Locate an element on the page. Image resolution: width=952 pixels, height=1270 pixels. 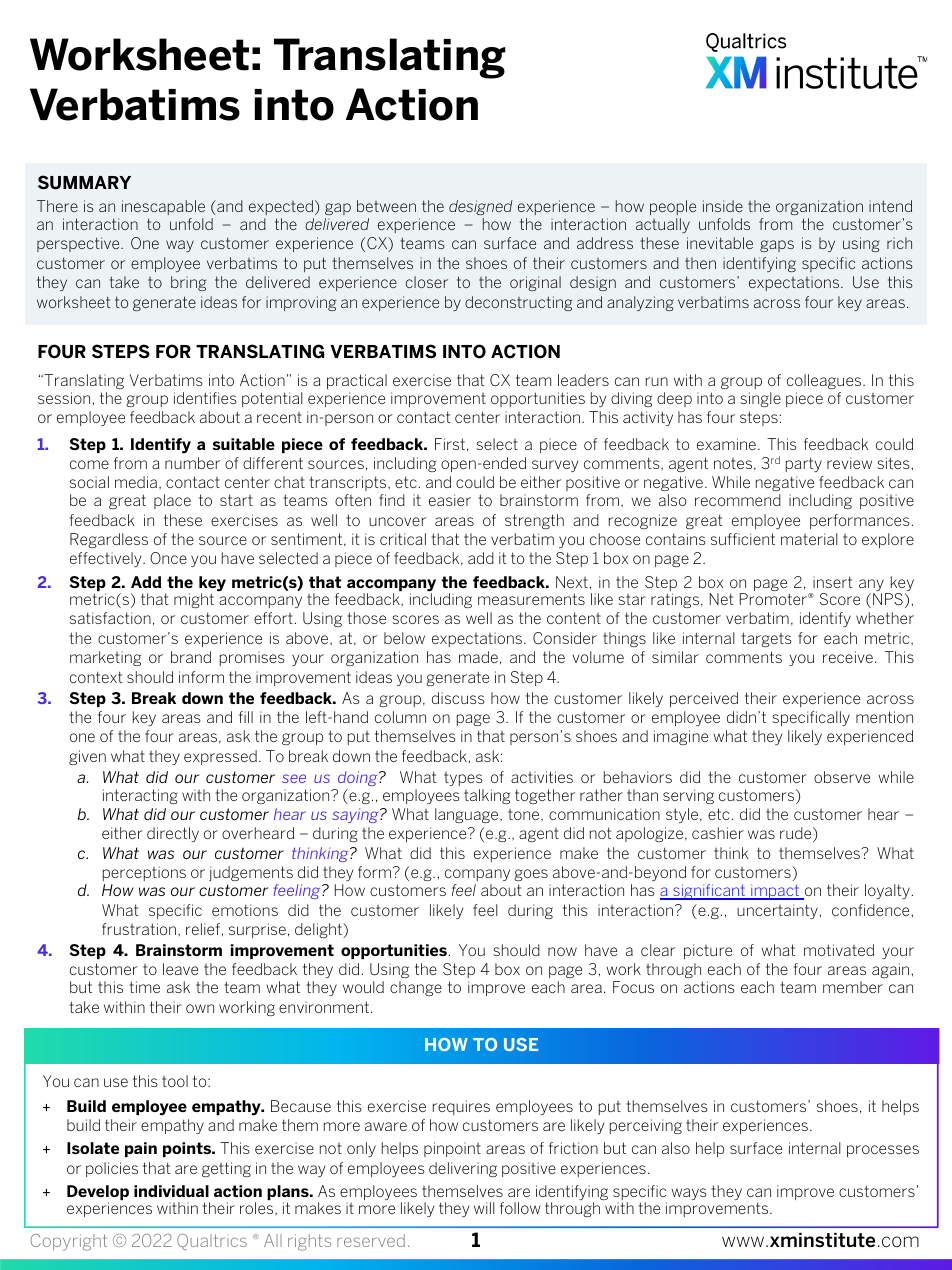
mention is located at coordinates (884, 717).
